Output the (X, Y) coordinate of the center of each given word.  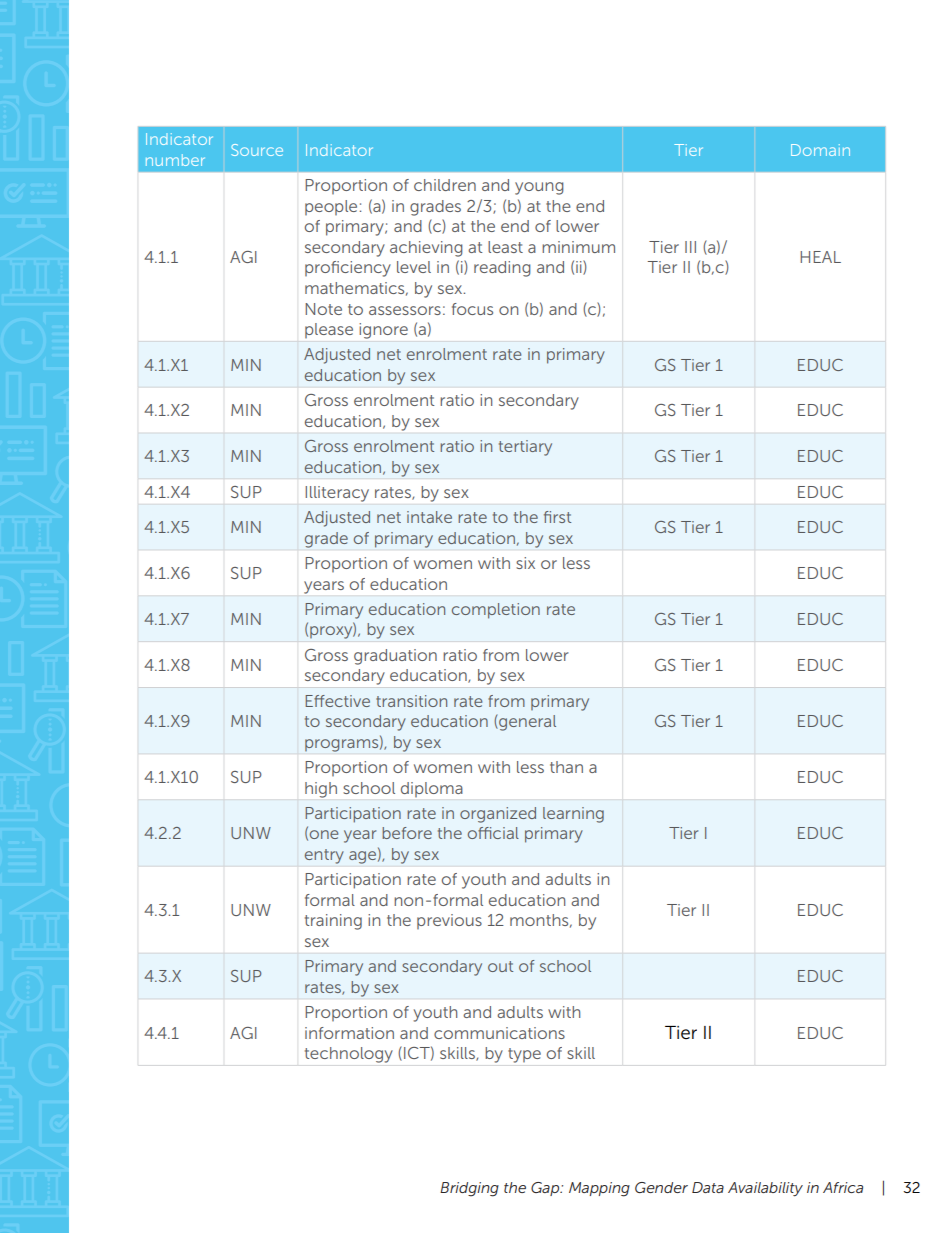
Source (257, 150)
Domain (820, 150)
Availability (765, 1189)
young (539, 188)
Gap (546, 1189)
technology (349, 1055)
